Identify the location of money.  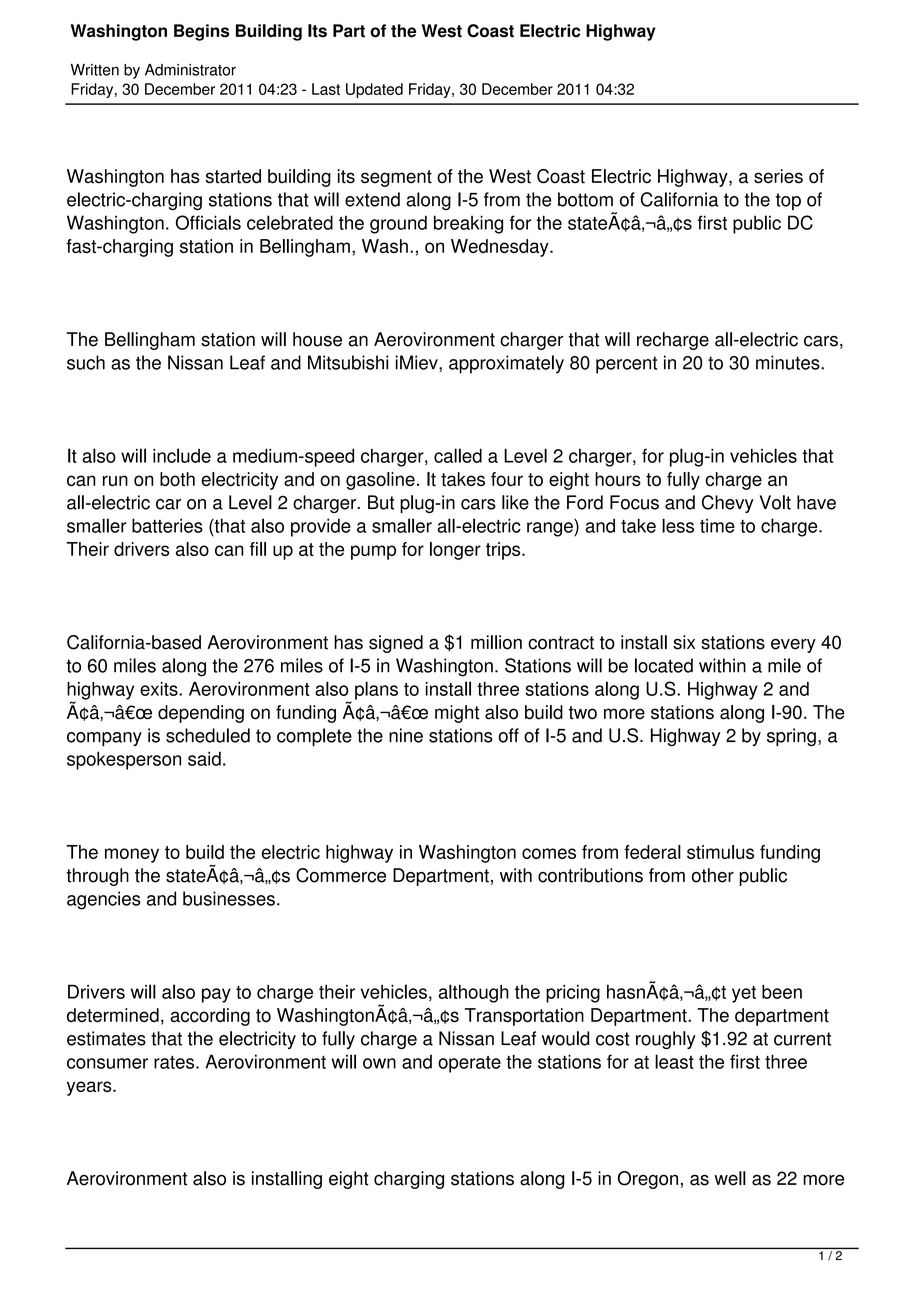
(132, 855).
